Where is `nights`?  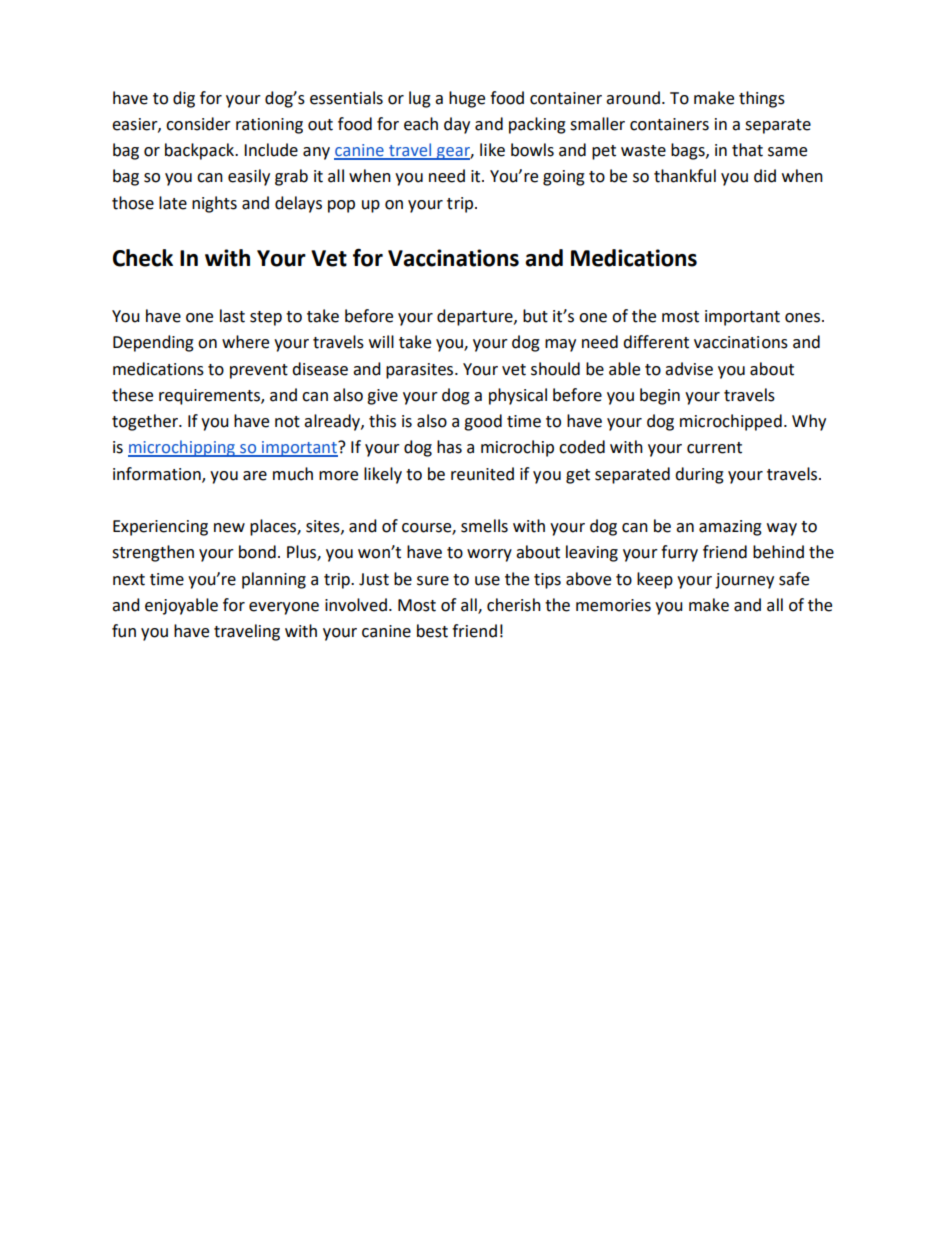 nights is located at coordinates (214, 204).
